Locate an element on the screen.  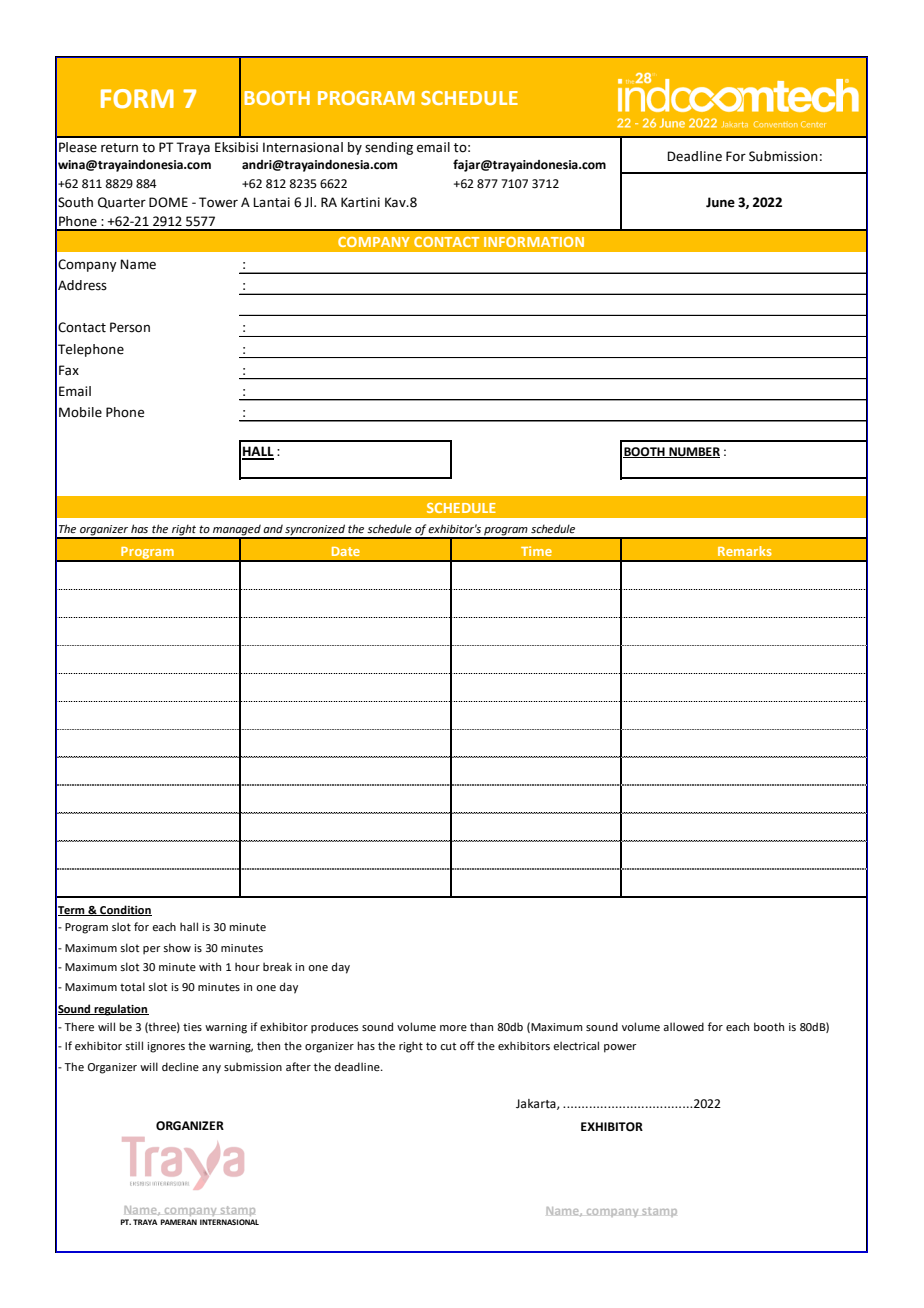
DOME is located at coordinates (168, 202).
